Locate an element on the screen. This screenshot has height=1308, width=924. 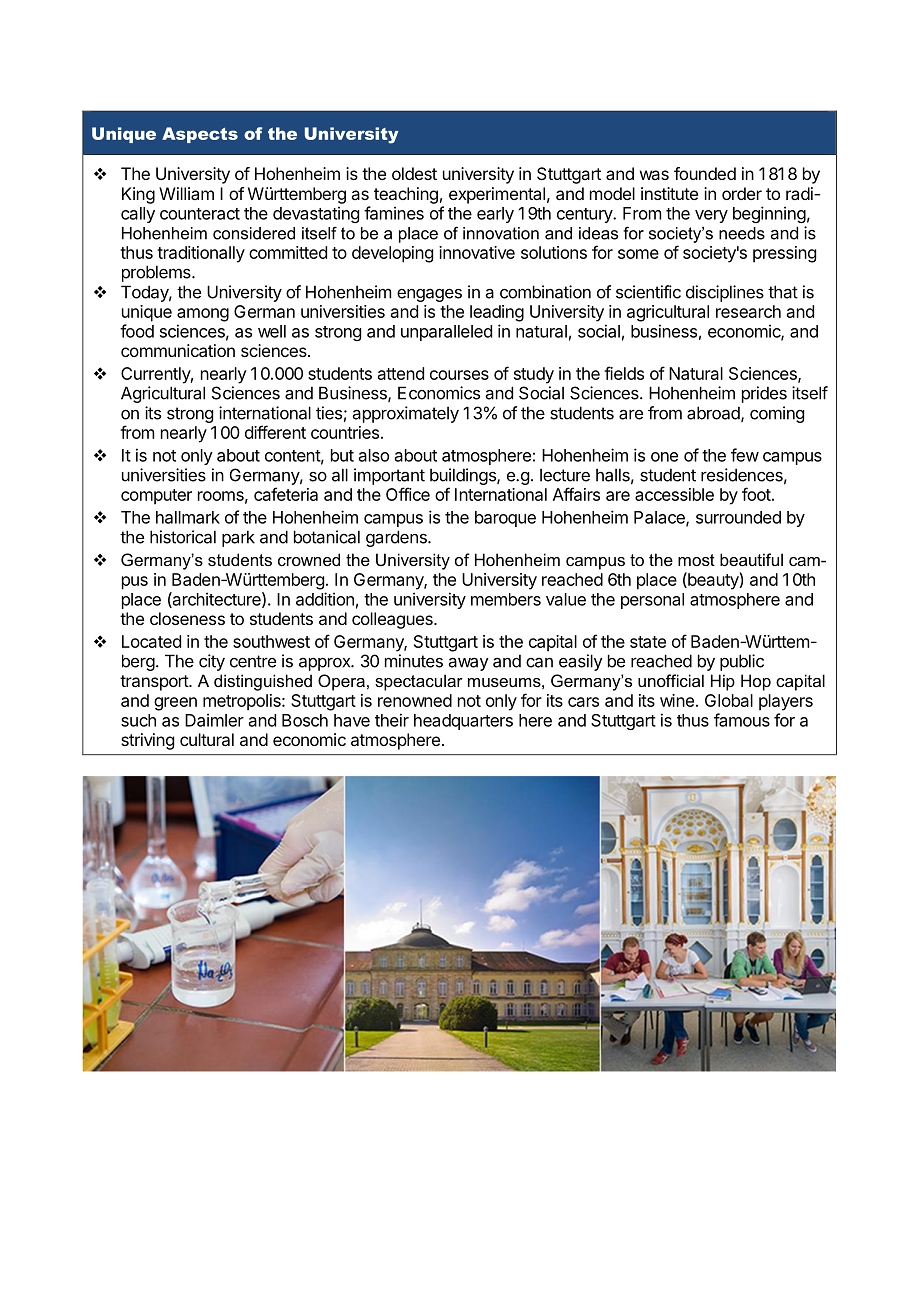
buildings is located at coordinates (464, 476).
